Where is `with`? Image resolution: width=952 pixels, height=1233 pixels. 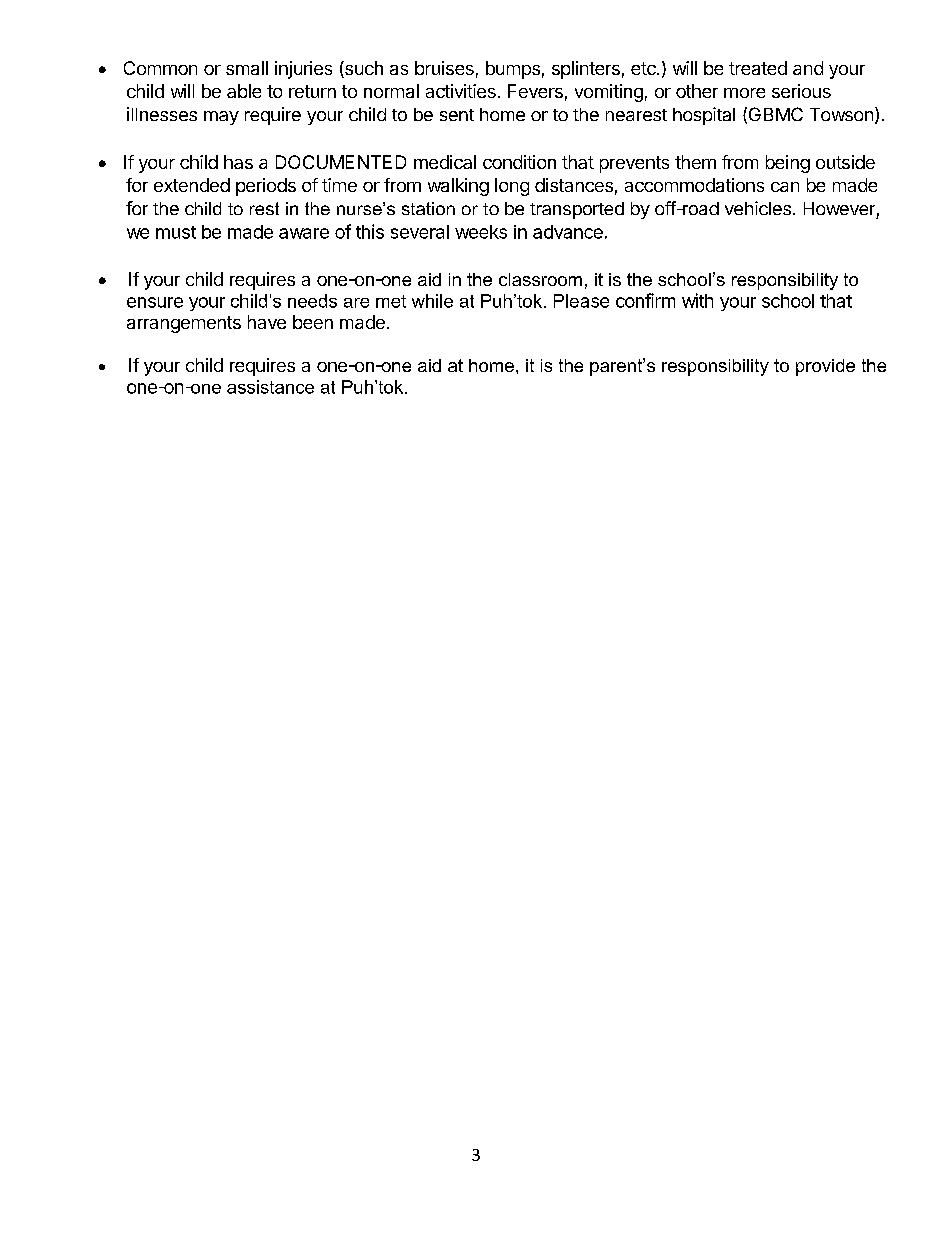 with is located at coordinates (697, 300).
